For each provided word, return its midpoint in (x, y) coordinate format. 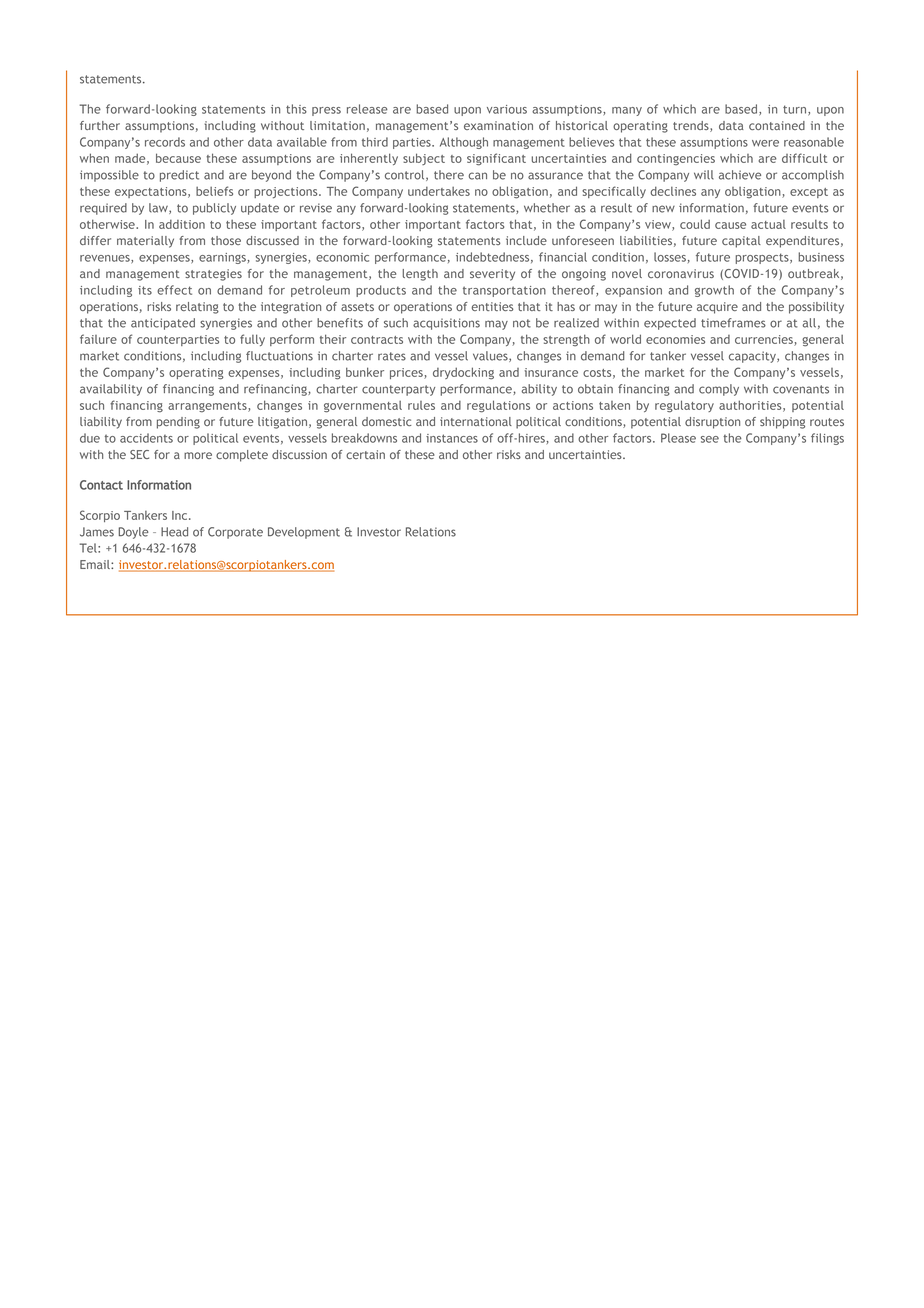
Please (678, 438)
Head (174, 532)
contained (777, 125)
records (165, 142)
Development (304, 533)
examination (498, 125)
